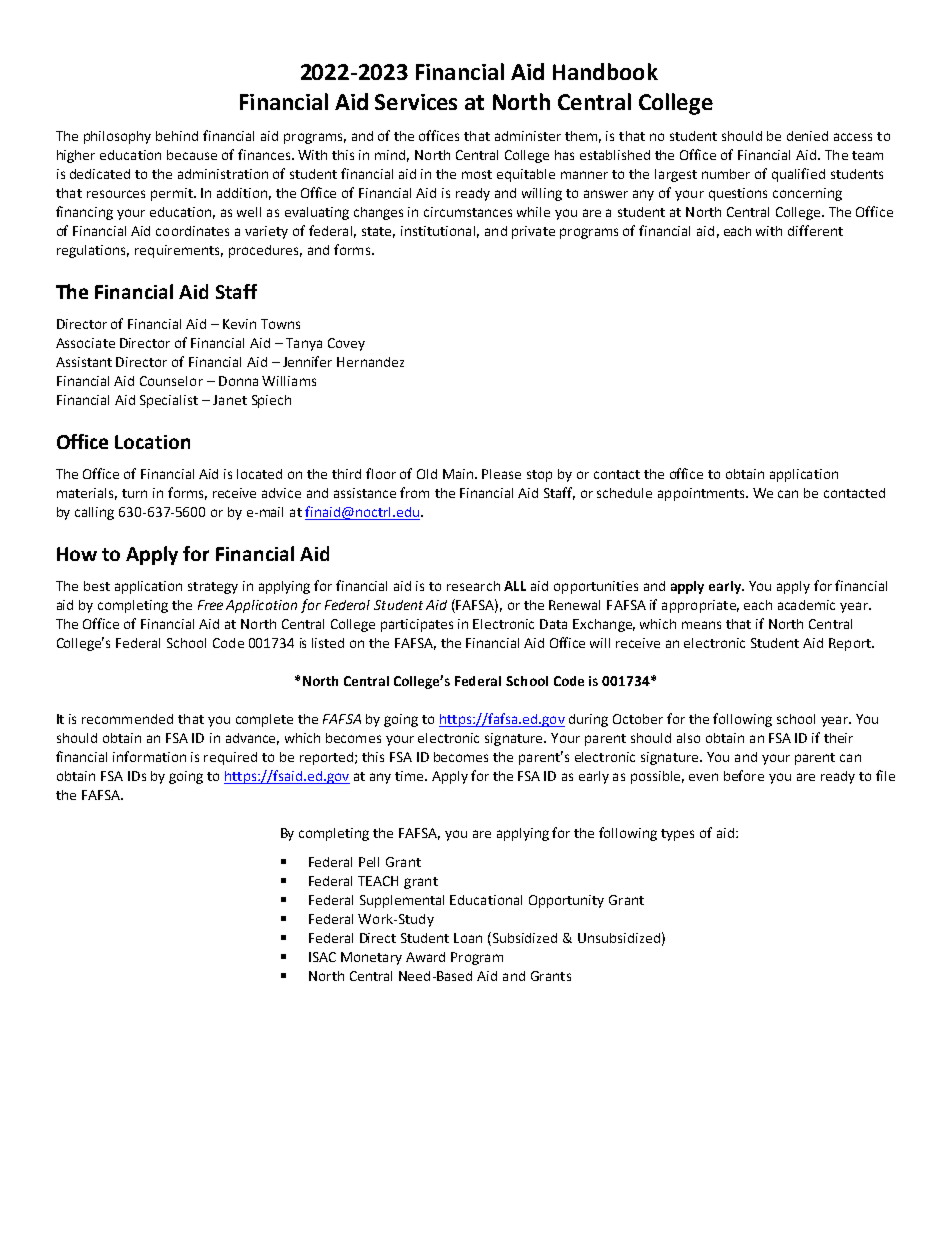 This page has height=1233, width=952. Describe the element at coordinates (533, 232) in the page. I see `private` at that location.
